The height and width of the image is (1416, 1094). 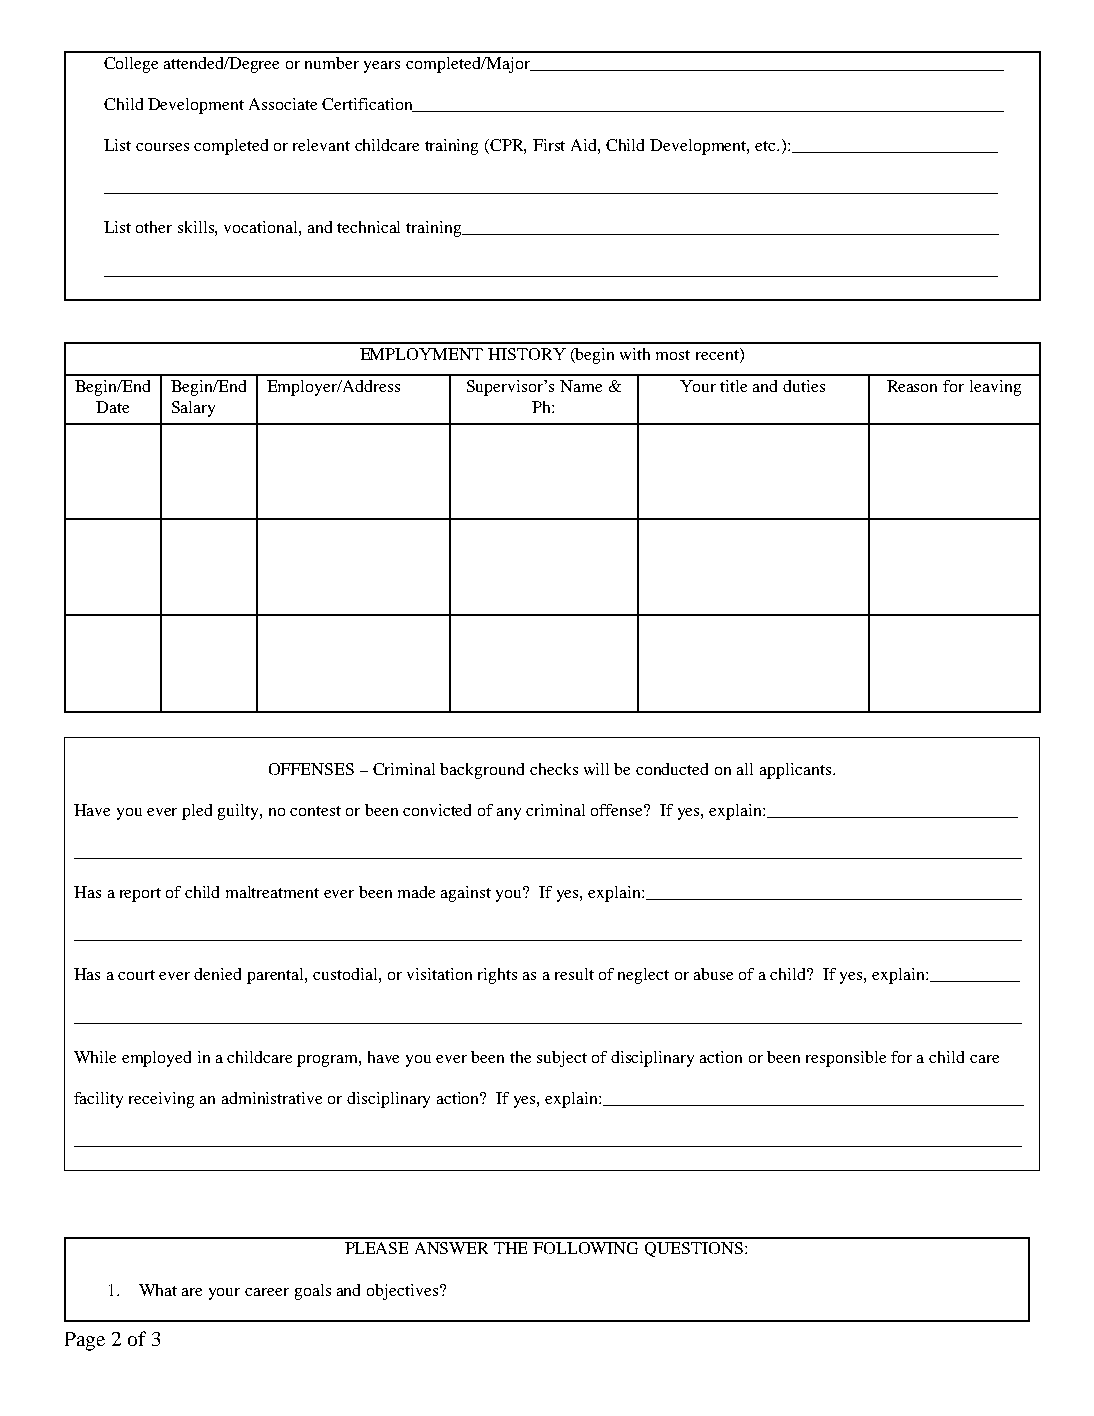 What do you see at coordinates (197, 812) in the image?
I see `pled` at bounding box center [197, 812].
